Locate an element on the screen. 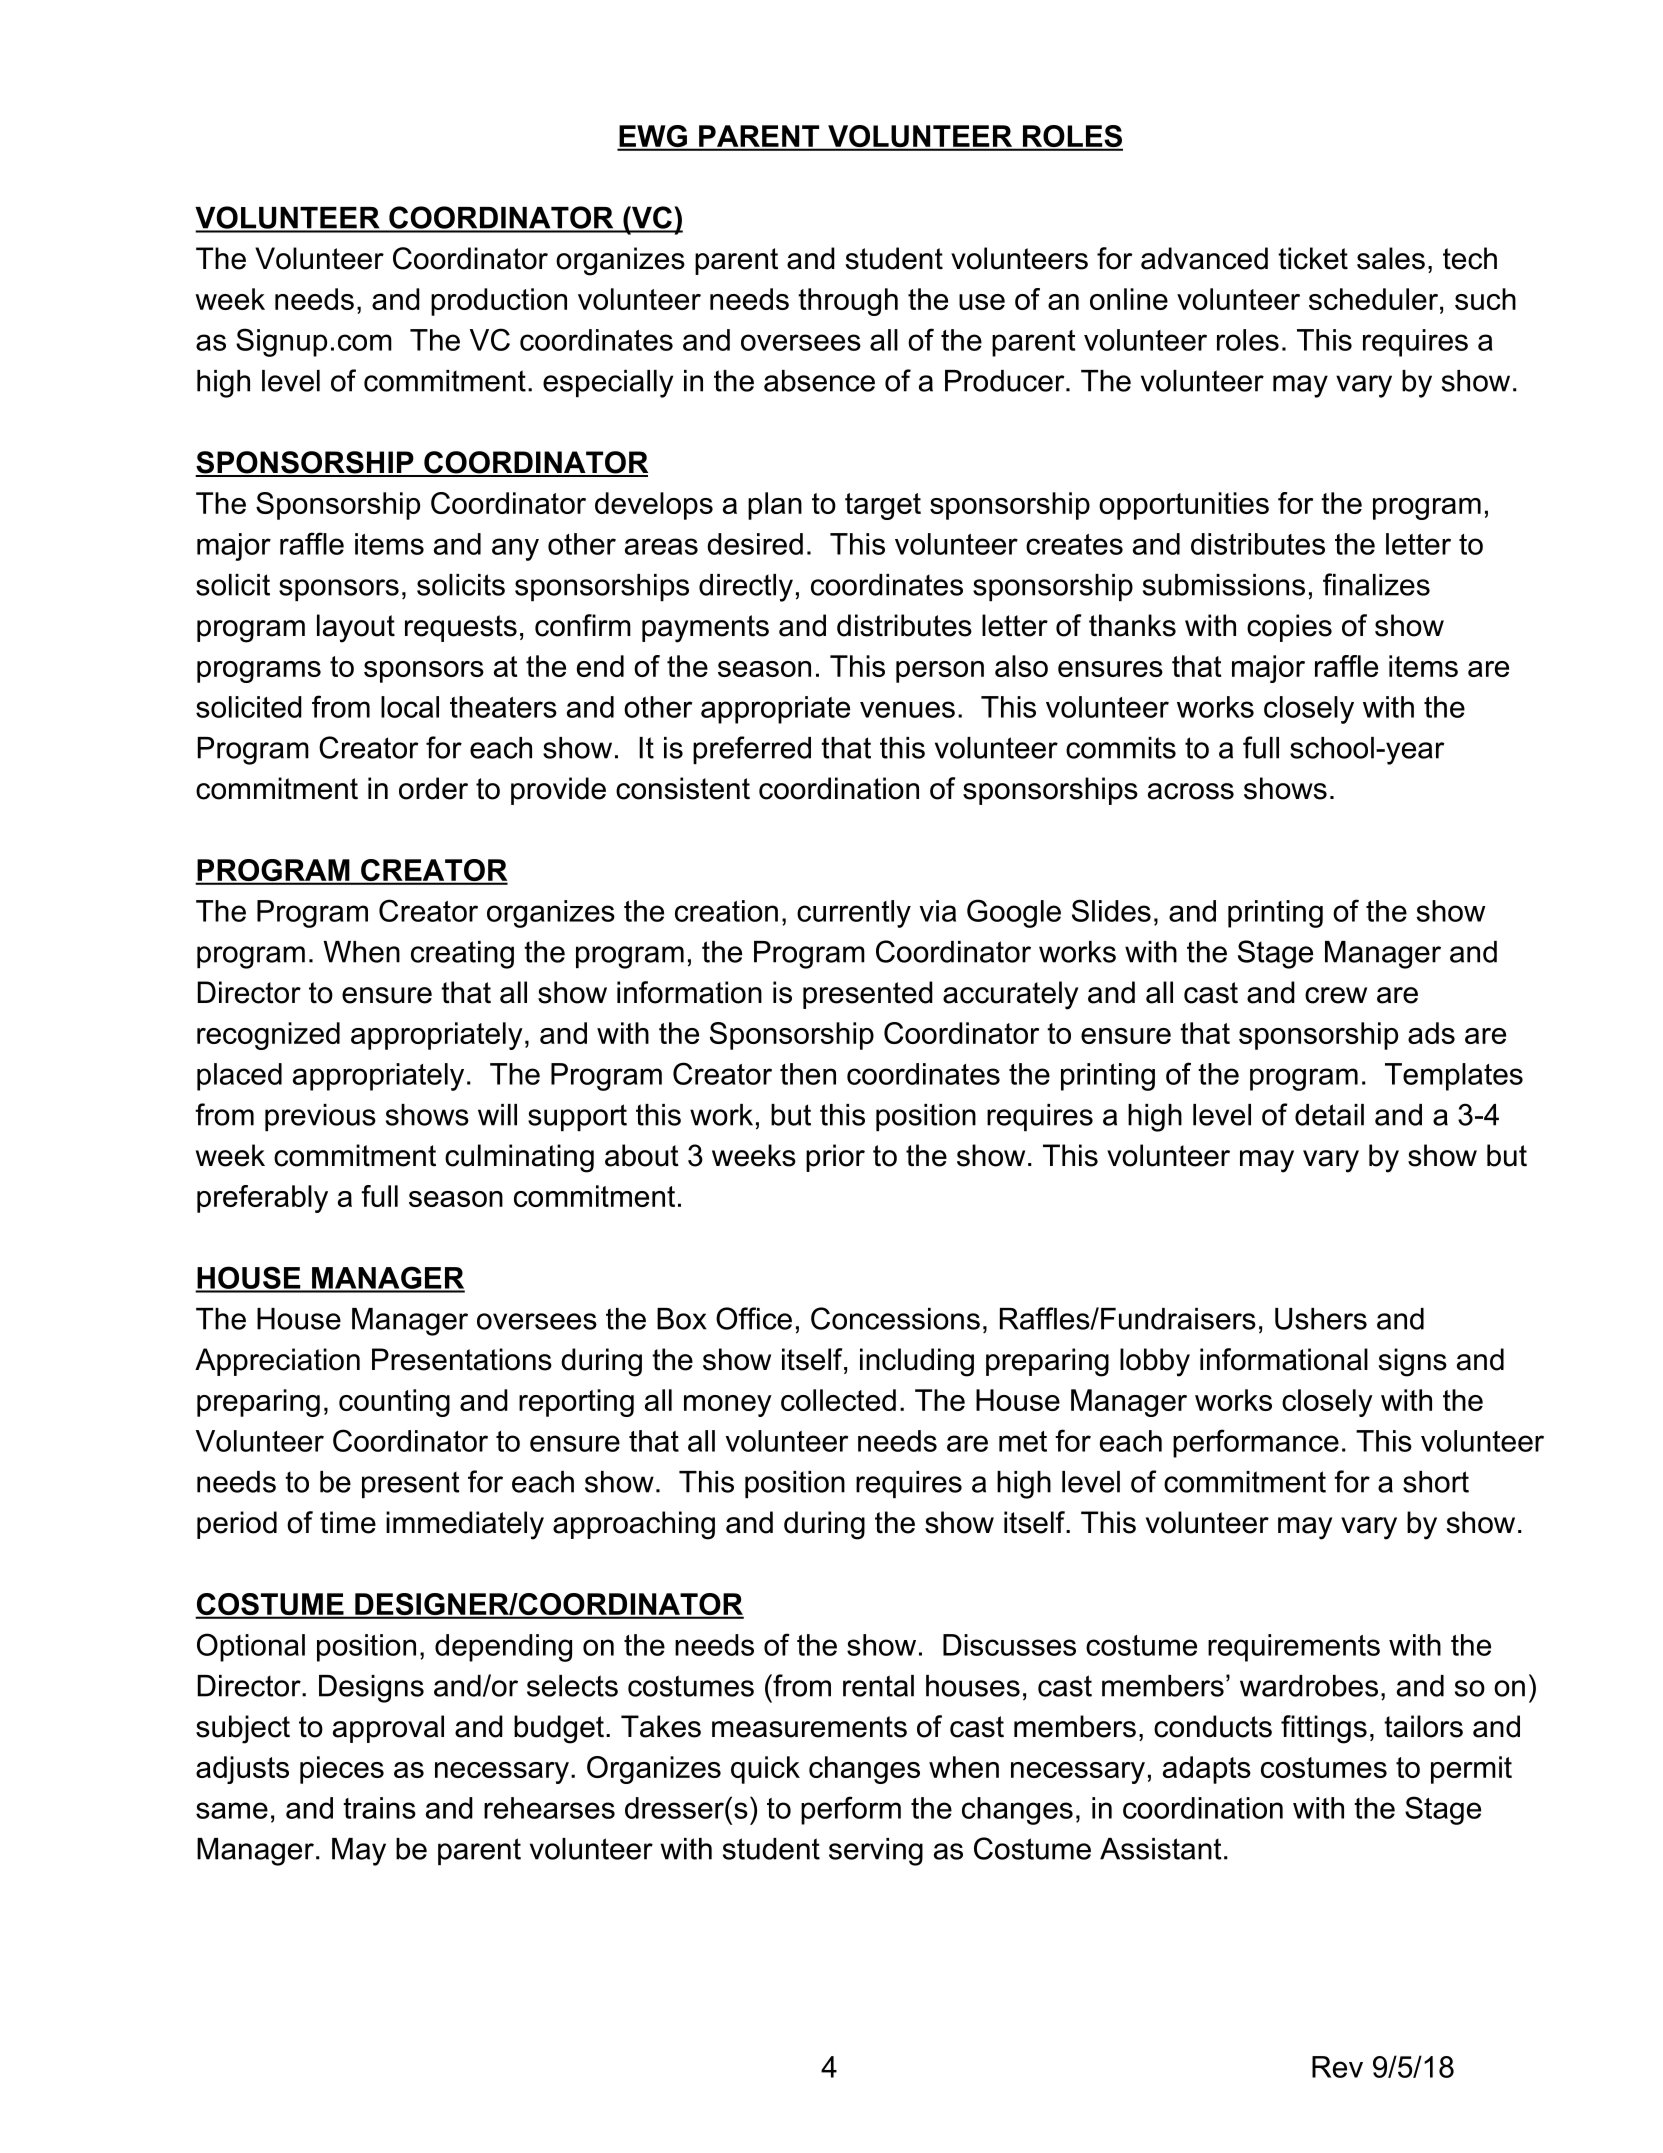 Image resolution: width=1663 pixels, height=2153 pixels. trains is located at coordinates (379, 1808).
